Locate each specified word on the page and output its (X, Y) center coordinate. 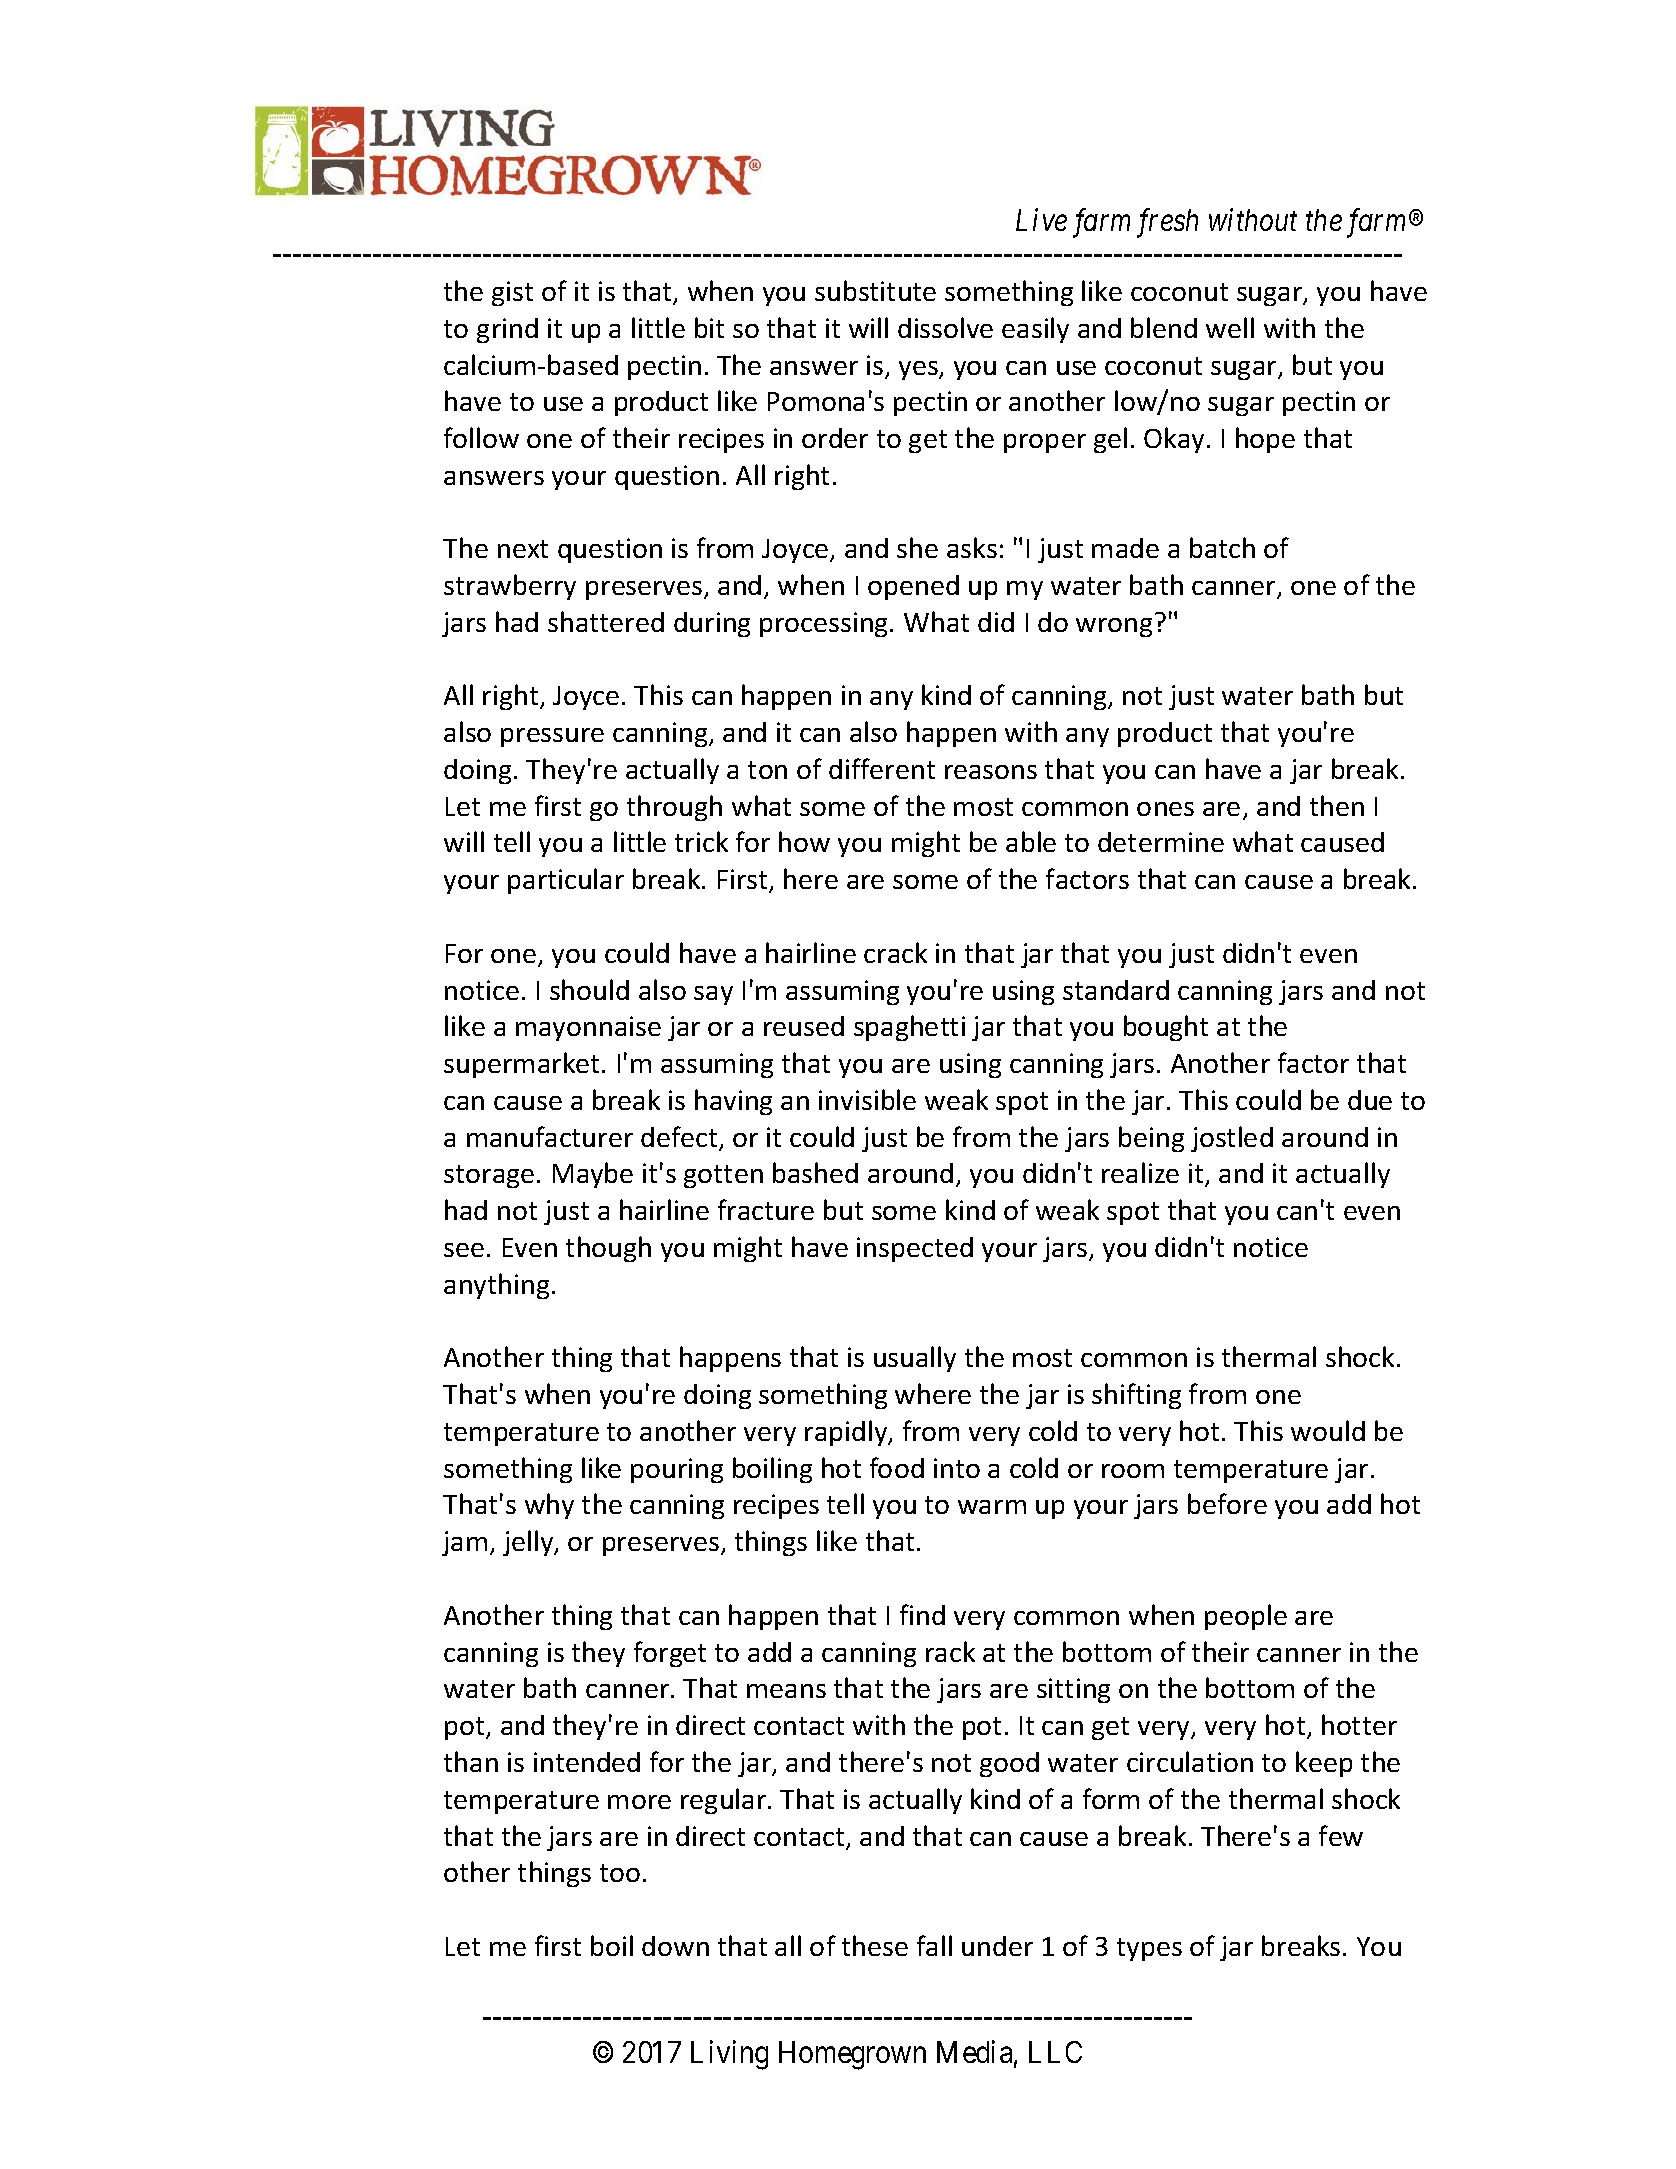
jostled (1232, 1139)
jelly (529, 1543)
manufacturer (550, 1136)
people (1246, 1617)
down (675, 1946)
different (882, 768)
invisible (867, 1099)
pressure (552, 737)
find (922, 1614)
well (1230, 327)
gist (512, 293)
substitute (875, 290)
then (1337, 805)
